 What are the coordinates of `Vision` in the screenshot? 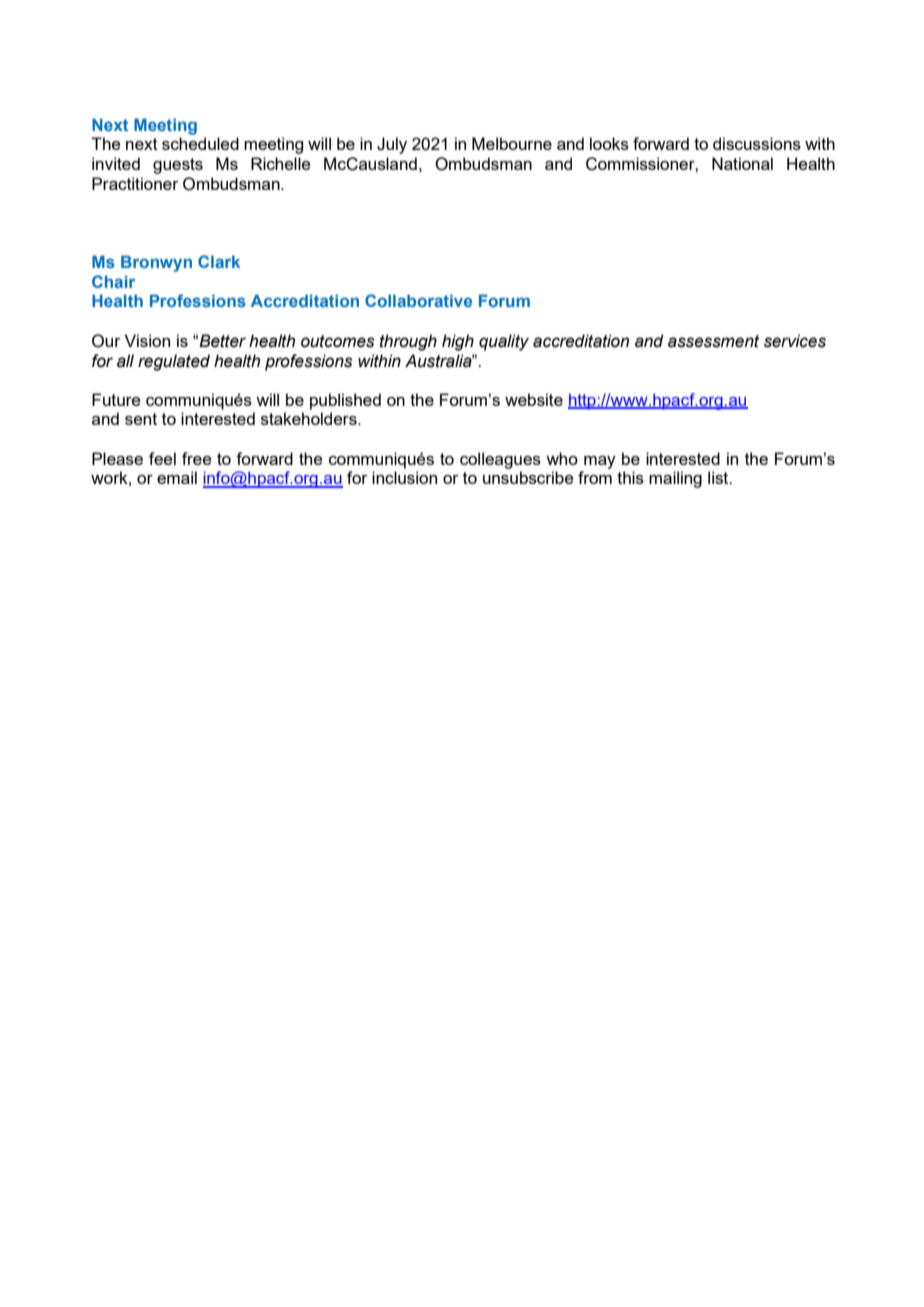 It's located at (147, 340).
